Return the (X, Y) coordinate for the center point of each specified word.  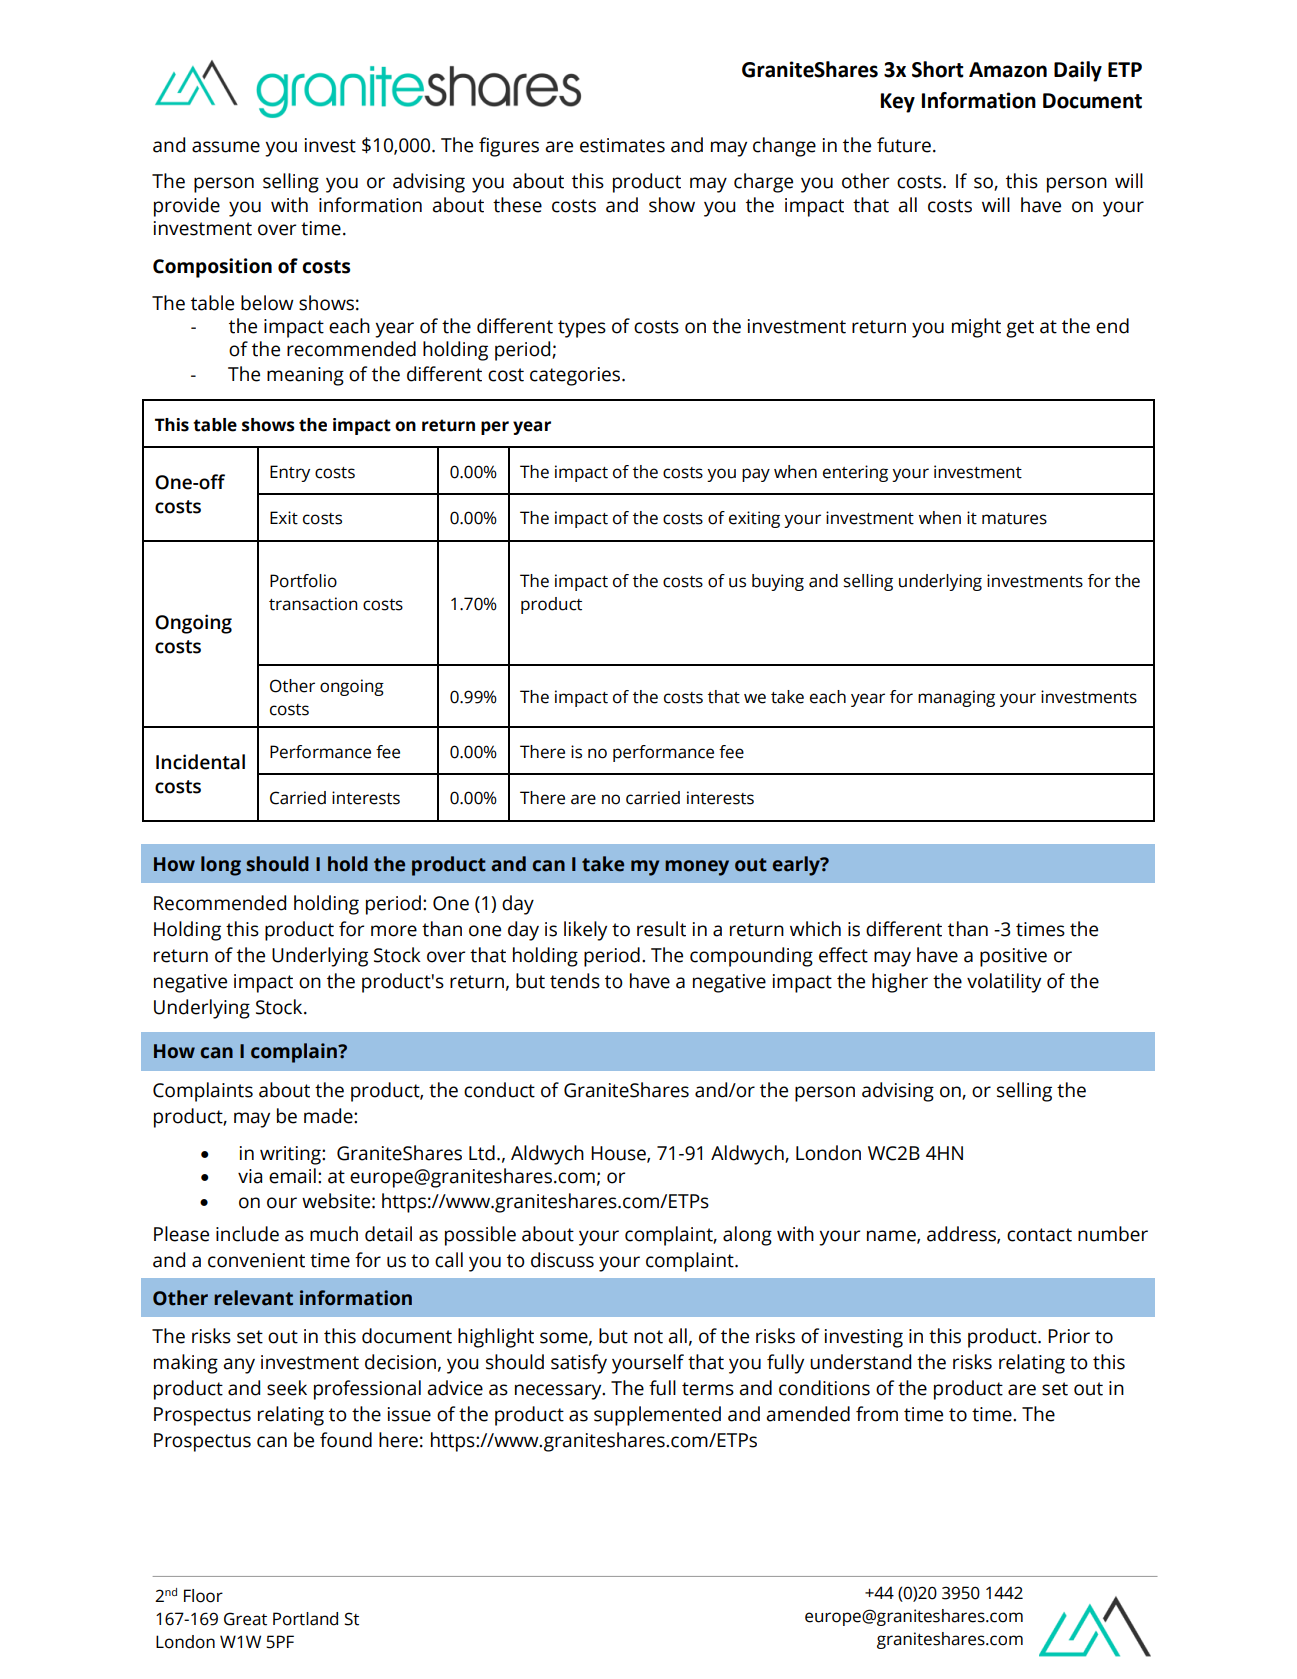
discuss (562, 1260)
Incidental (200, 762)
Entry (290, 473)
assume (226, 147)
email (292, 1176)
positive (1013, 957)
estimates (622, 145)
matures (1014, 519)
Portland (305, 1619)
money (697, 868)
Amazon (1008, 70)
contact (1039, 1235)
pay (756, 475)
